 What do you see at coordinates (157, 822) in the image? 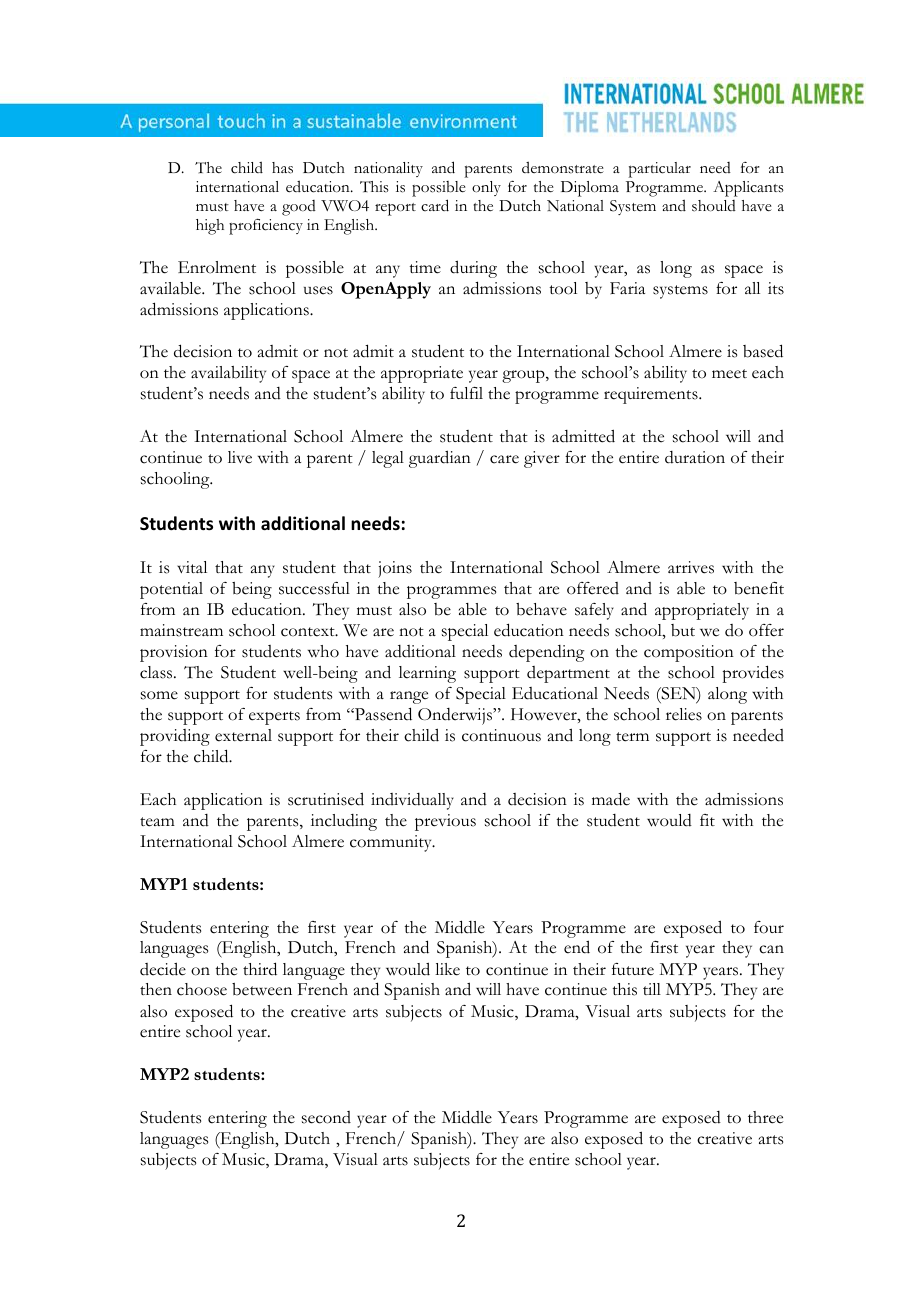
I see `team` at bounding box center [157, 822].
